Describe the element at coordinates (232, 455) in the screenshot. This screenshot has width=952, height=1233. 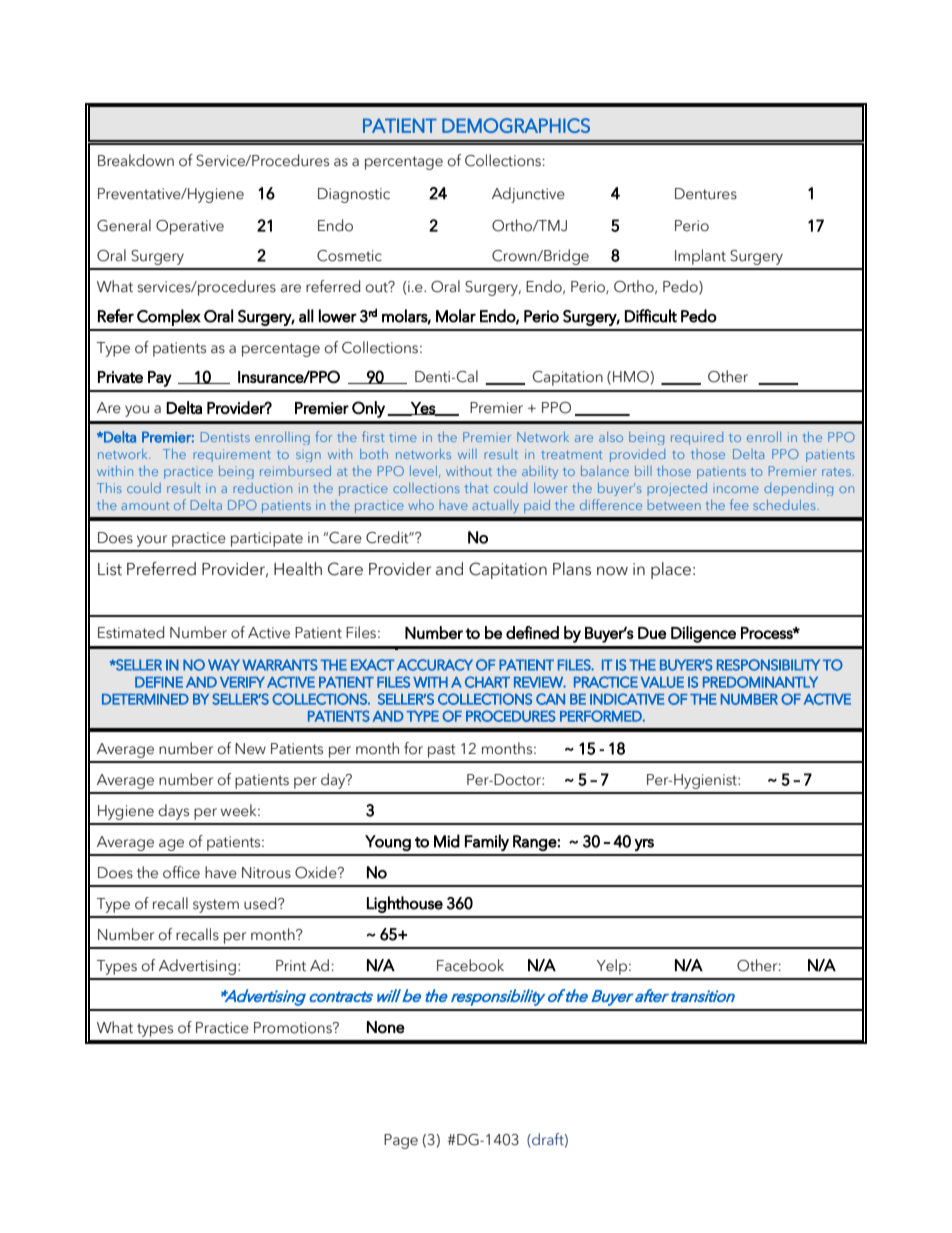
I see `requirement` at that location.
